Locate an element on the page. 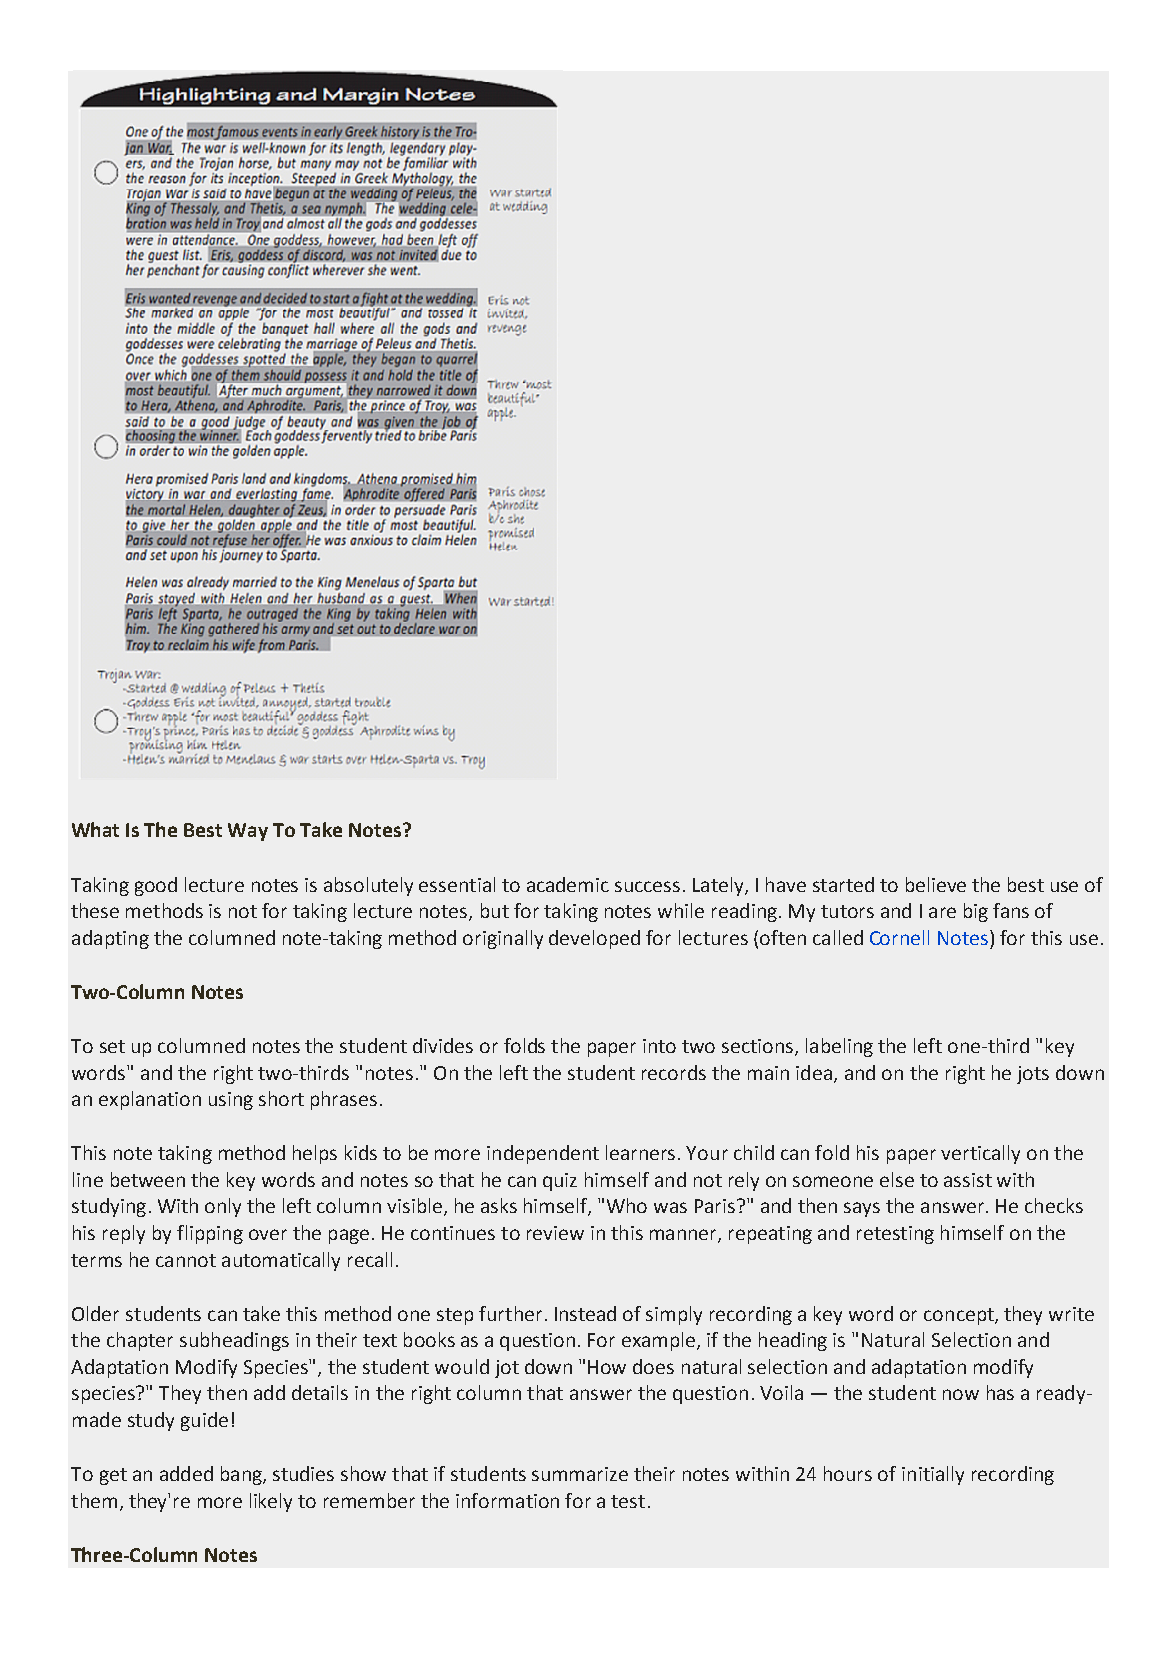 This image has height=1664, width=1176. summarize is located at coordinates (580, 1474).
